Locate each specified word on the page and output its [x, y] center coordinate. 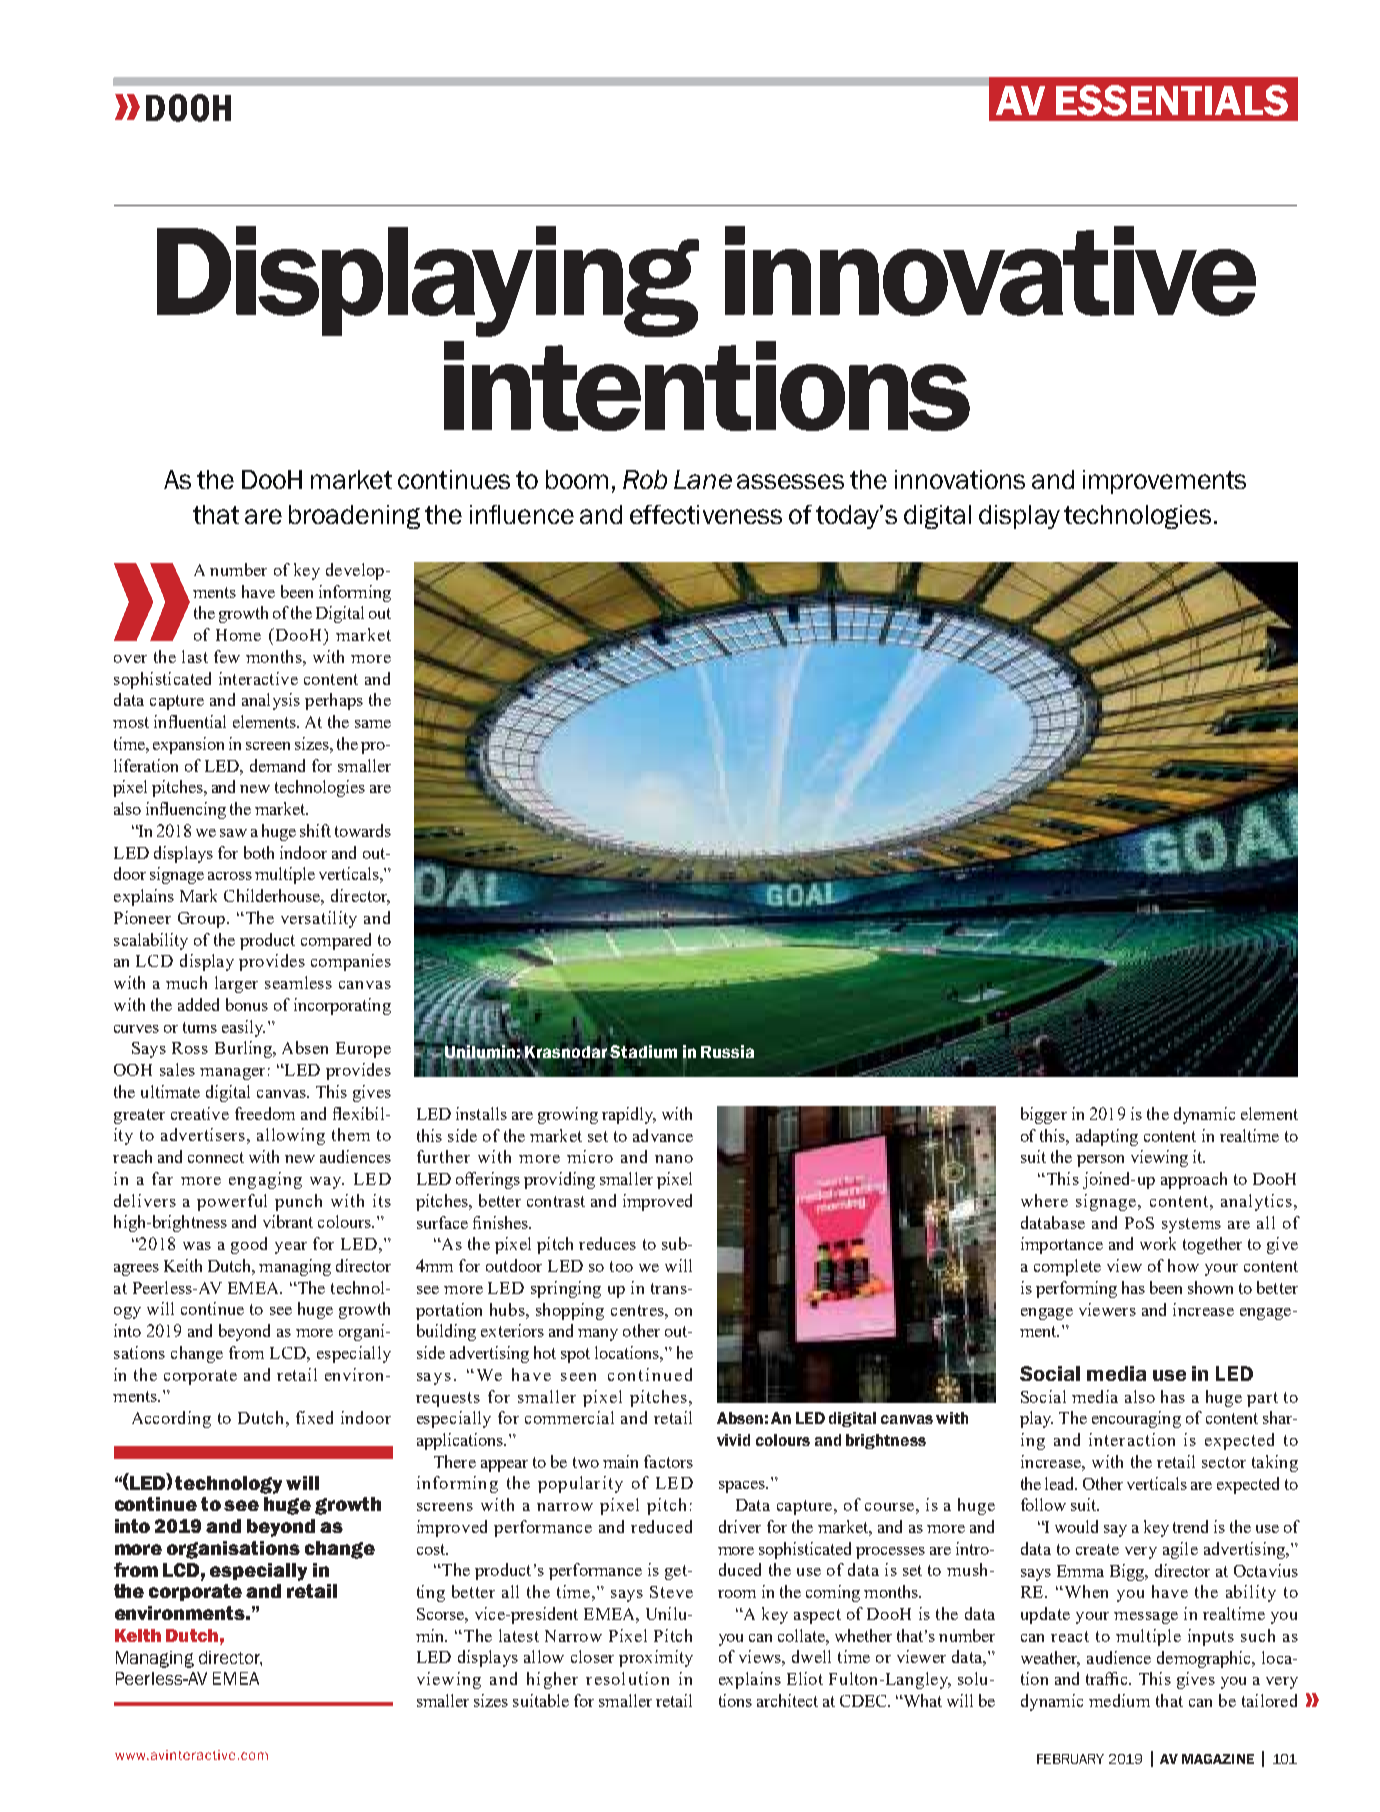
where [1044, 1200]
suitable [541, 1700]
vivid [733, 1440]
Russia [727, 1051]
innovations [960, 479]
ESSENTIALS [1172, 100]
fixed [314, 1417]
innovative [990, 271]
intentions [707, 386]
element [1269, 1113]
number [238, 569]
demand [277, 765]
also [1140, 1396]
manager [232, 1074]
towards [363, 830]
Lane [703, 479]
